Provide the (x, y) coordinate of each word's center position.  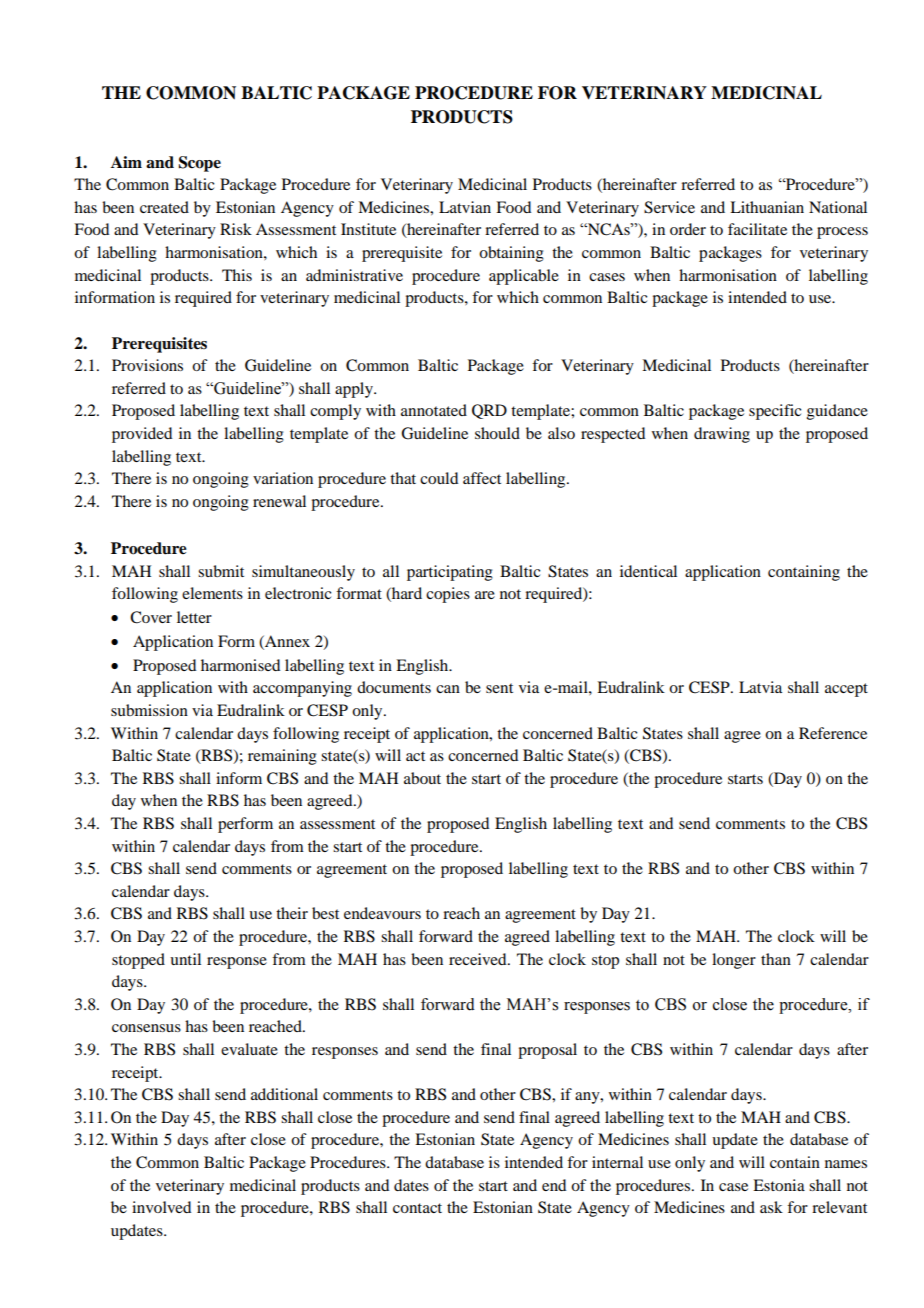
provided (142, 435)
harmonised (240, 665)
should (497, 433)
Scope (200, 164)
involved (161, 1207)
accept (846, 690)
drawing (722, 435)
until (185, 959)
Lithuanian (767, 207)
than (776, 959)
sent (499, 688)
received (479, 959)
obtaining (511, 254)
